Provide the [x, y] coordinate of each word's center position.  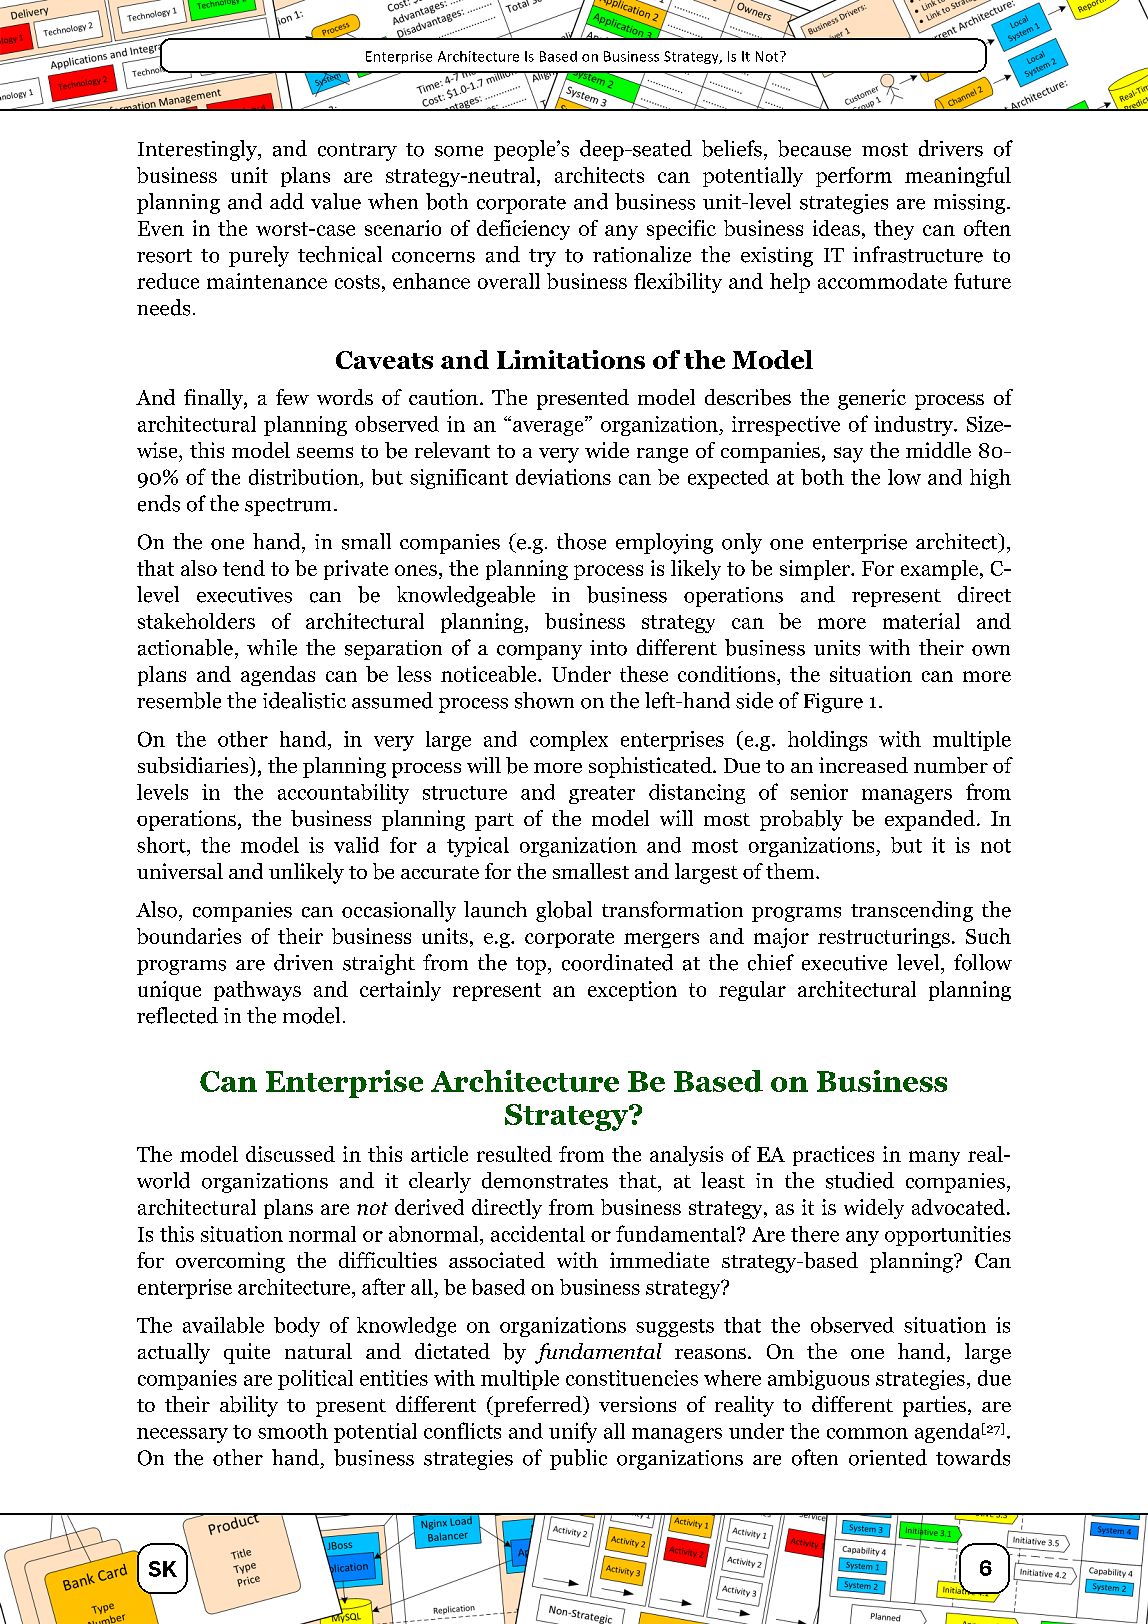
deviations [563, 477]
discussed [290, 1154]
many [934, 1158]
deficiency [523, 230]
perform [854, 177]
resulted [514, 1154]
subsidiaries [194, 765]
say [848, 455]
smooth [293, 1431]
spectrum [290, 507]
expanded [930, 820]
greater [602, 795]
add [287, 201]
